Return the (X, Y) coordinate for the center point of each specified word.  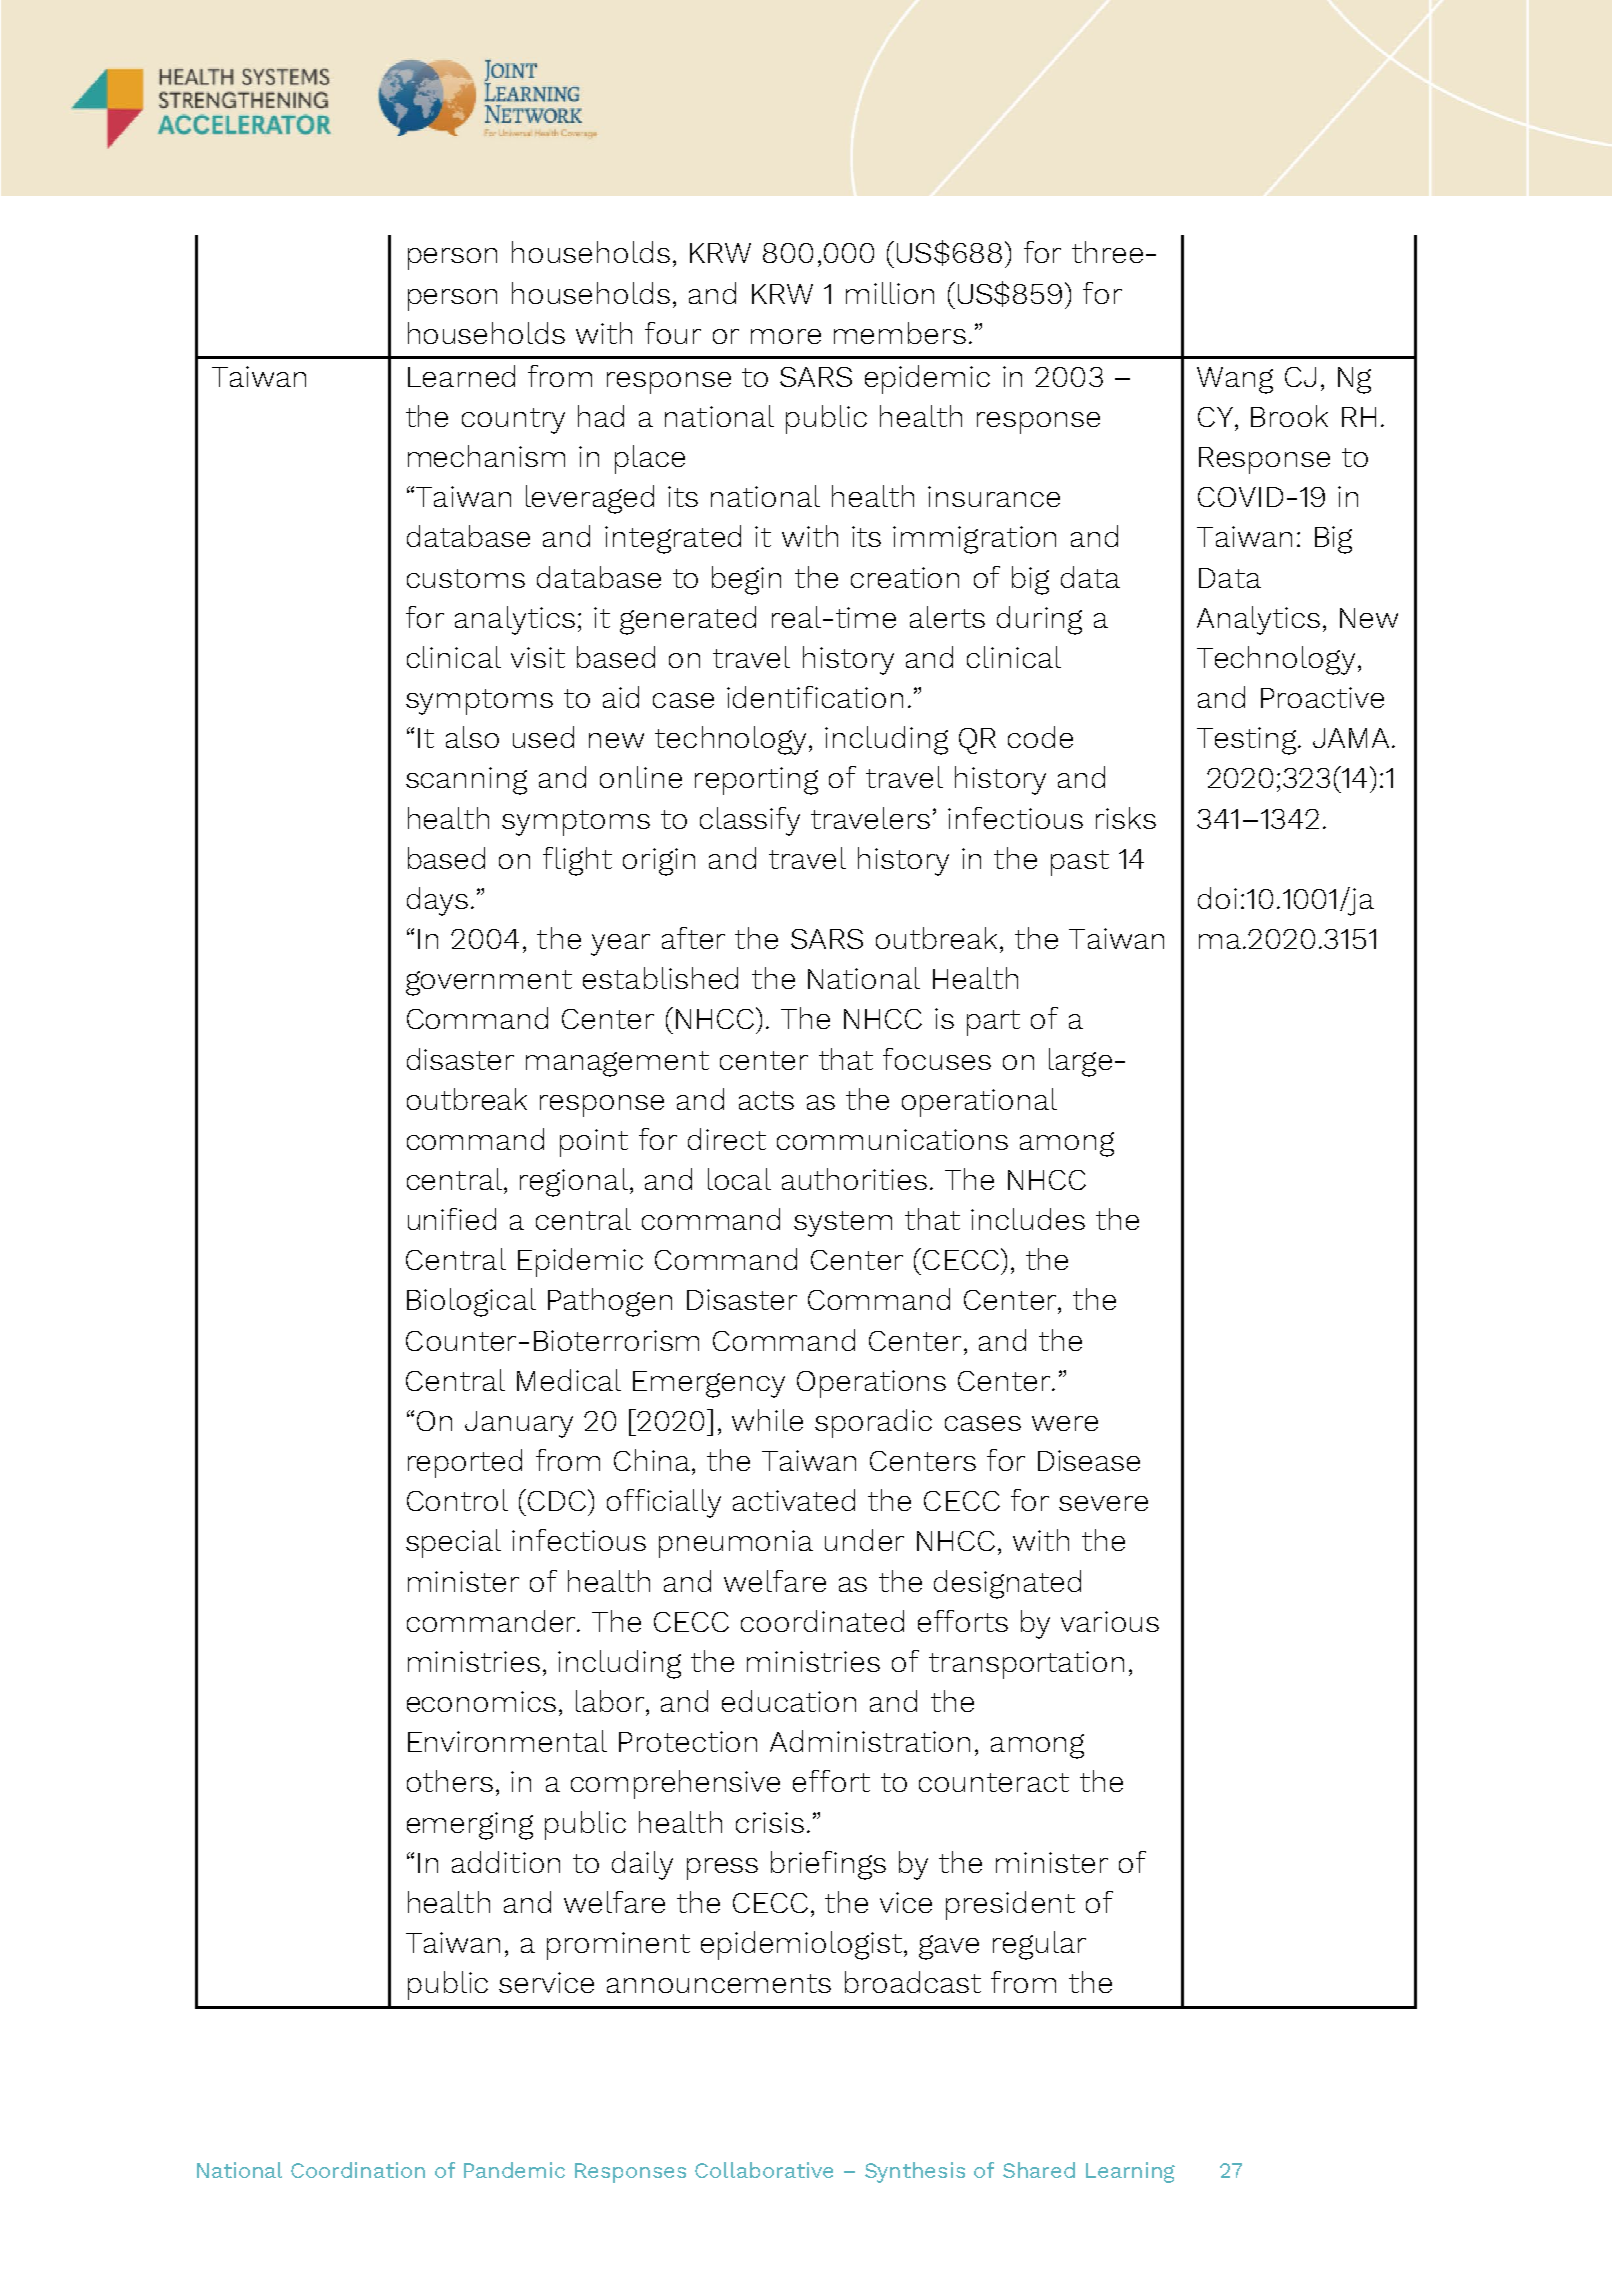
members (900, 333)
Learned (461, 376)
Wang (1235, 380)
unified (452, 1219)
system (843, 1224)
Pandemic (514, 2170)
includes (1028, 1219)
